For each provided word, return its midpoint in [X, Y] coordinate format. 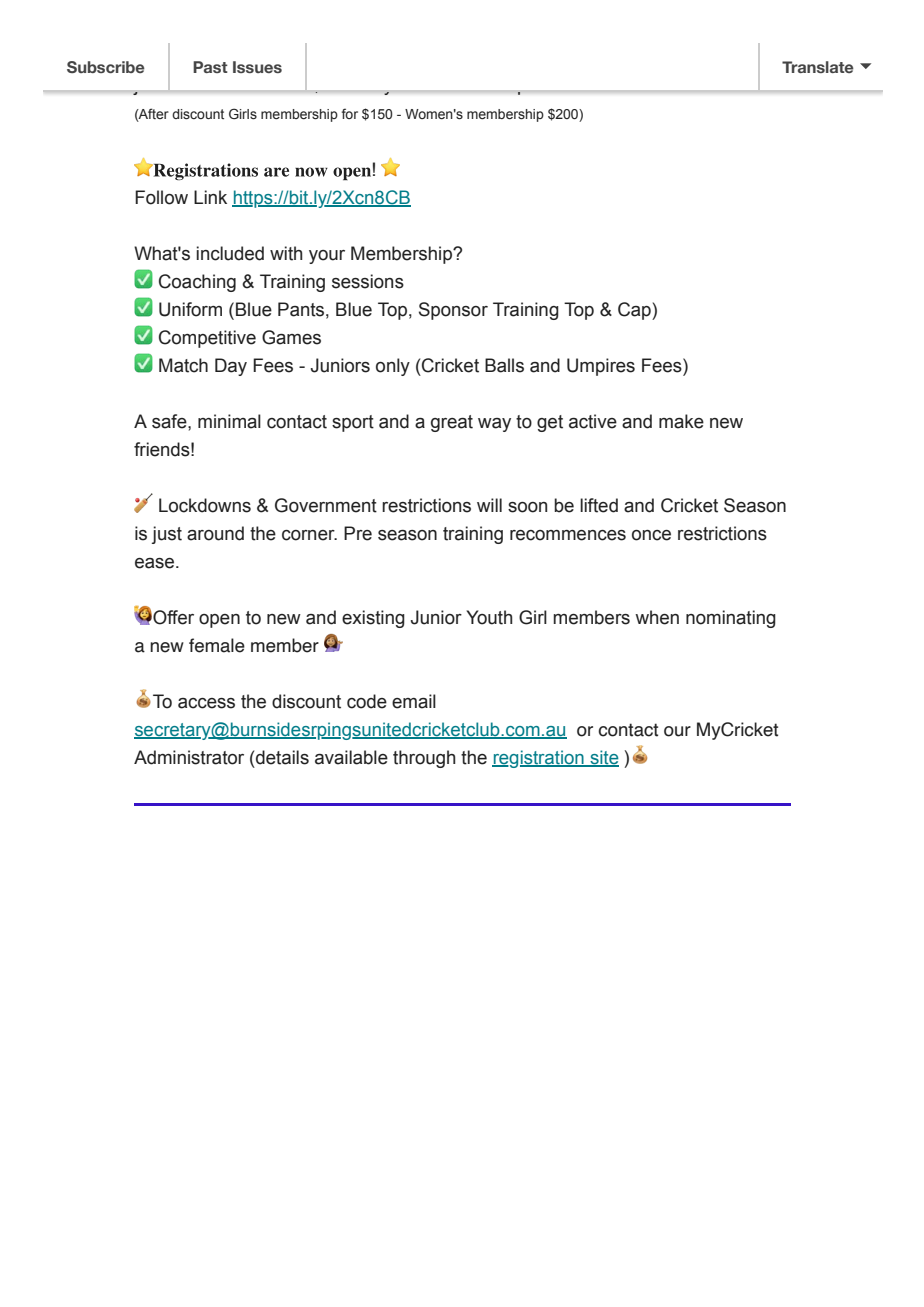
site [603, 758]
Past [210, 67]
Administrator [189, 757]
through [424, 759]
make [681, 421]
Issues [257, 67]
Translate [818, 67]
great [452, 423]
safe [170, 421]
